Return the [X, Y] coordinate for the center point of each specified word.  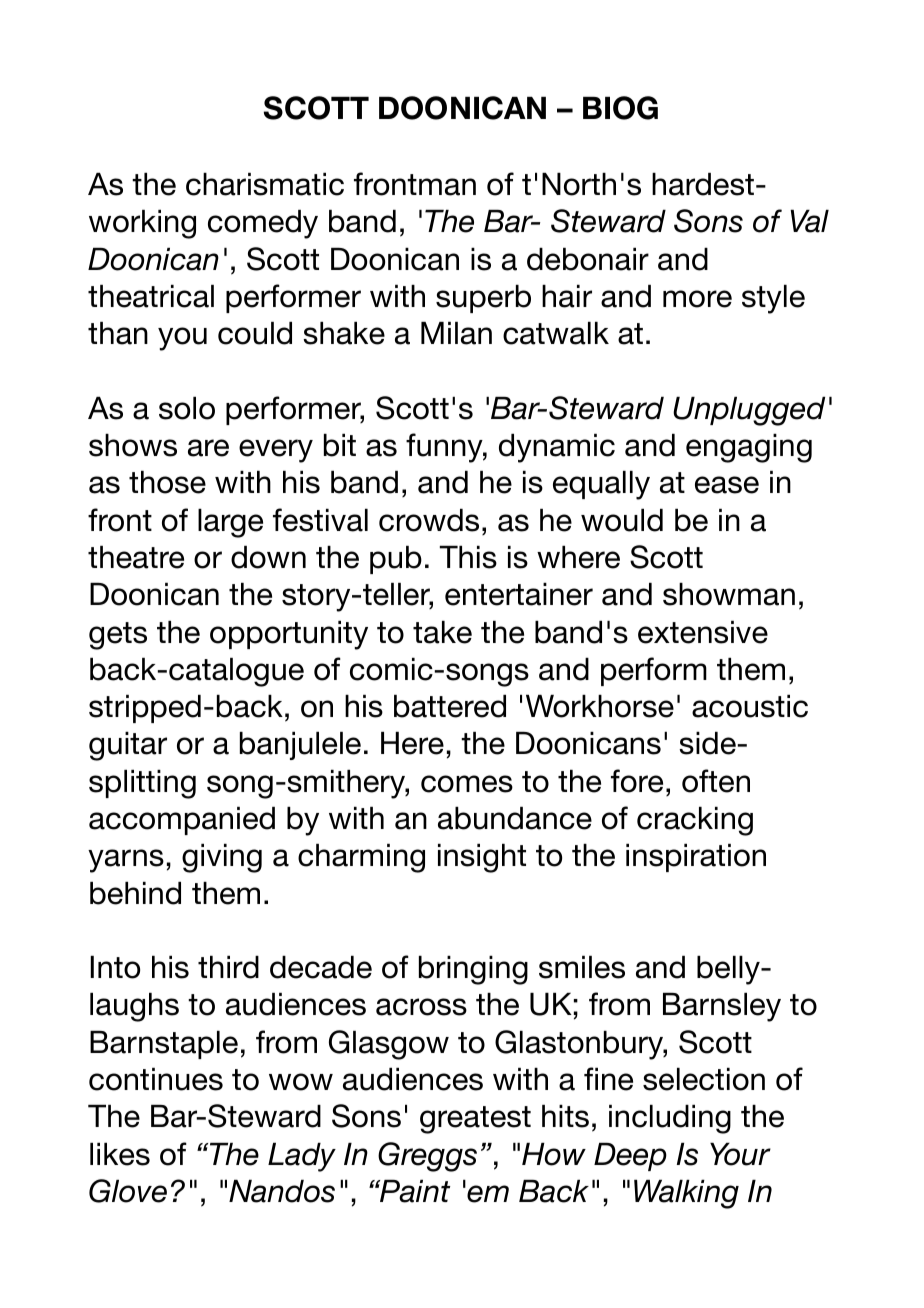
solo [187, 408]
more [697, 299]
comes [467, 784]
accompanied [182, 821]
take [442, 632]
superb [483, 299]
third [228, 967]
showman [729, 594]
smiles [582, 967]
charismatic [265, 184]
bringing [473, 970]
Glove [128, 1191]
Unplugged [749, 411]
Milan [456, 333]
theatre [136, 557]
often [716, 781]
